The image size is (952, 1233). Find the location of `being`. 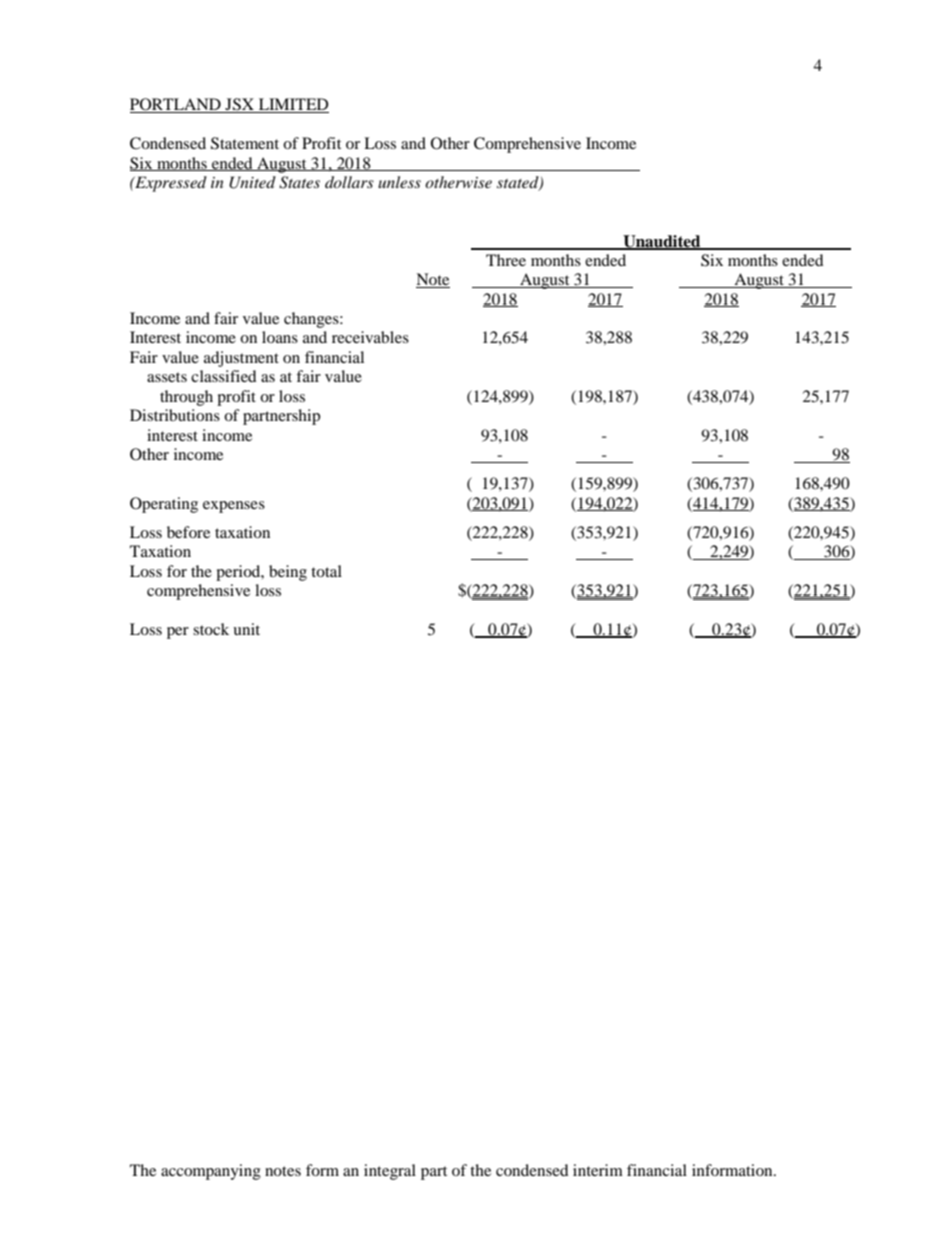

being is located at coordinates (288, 573).
